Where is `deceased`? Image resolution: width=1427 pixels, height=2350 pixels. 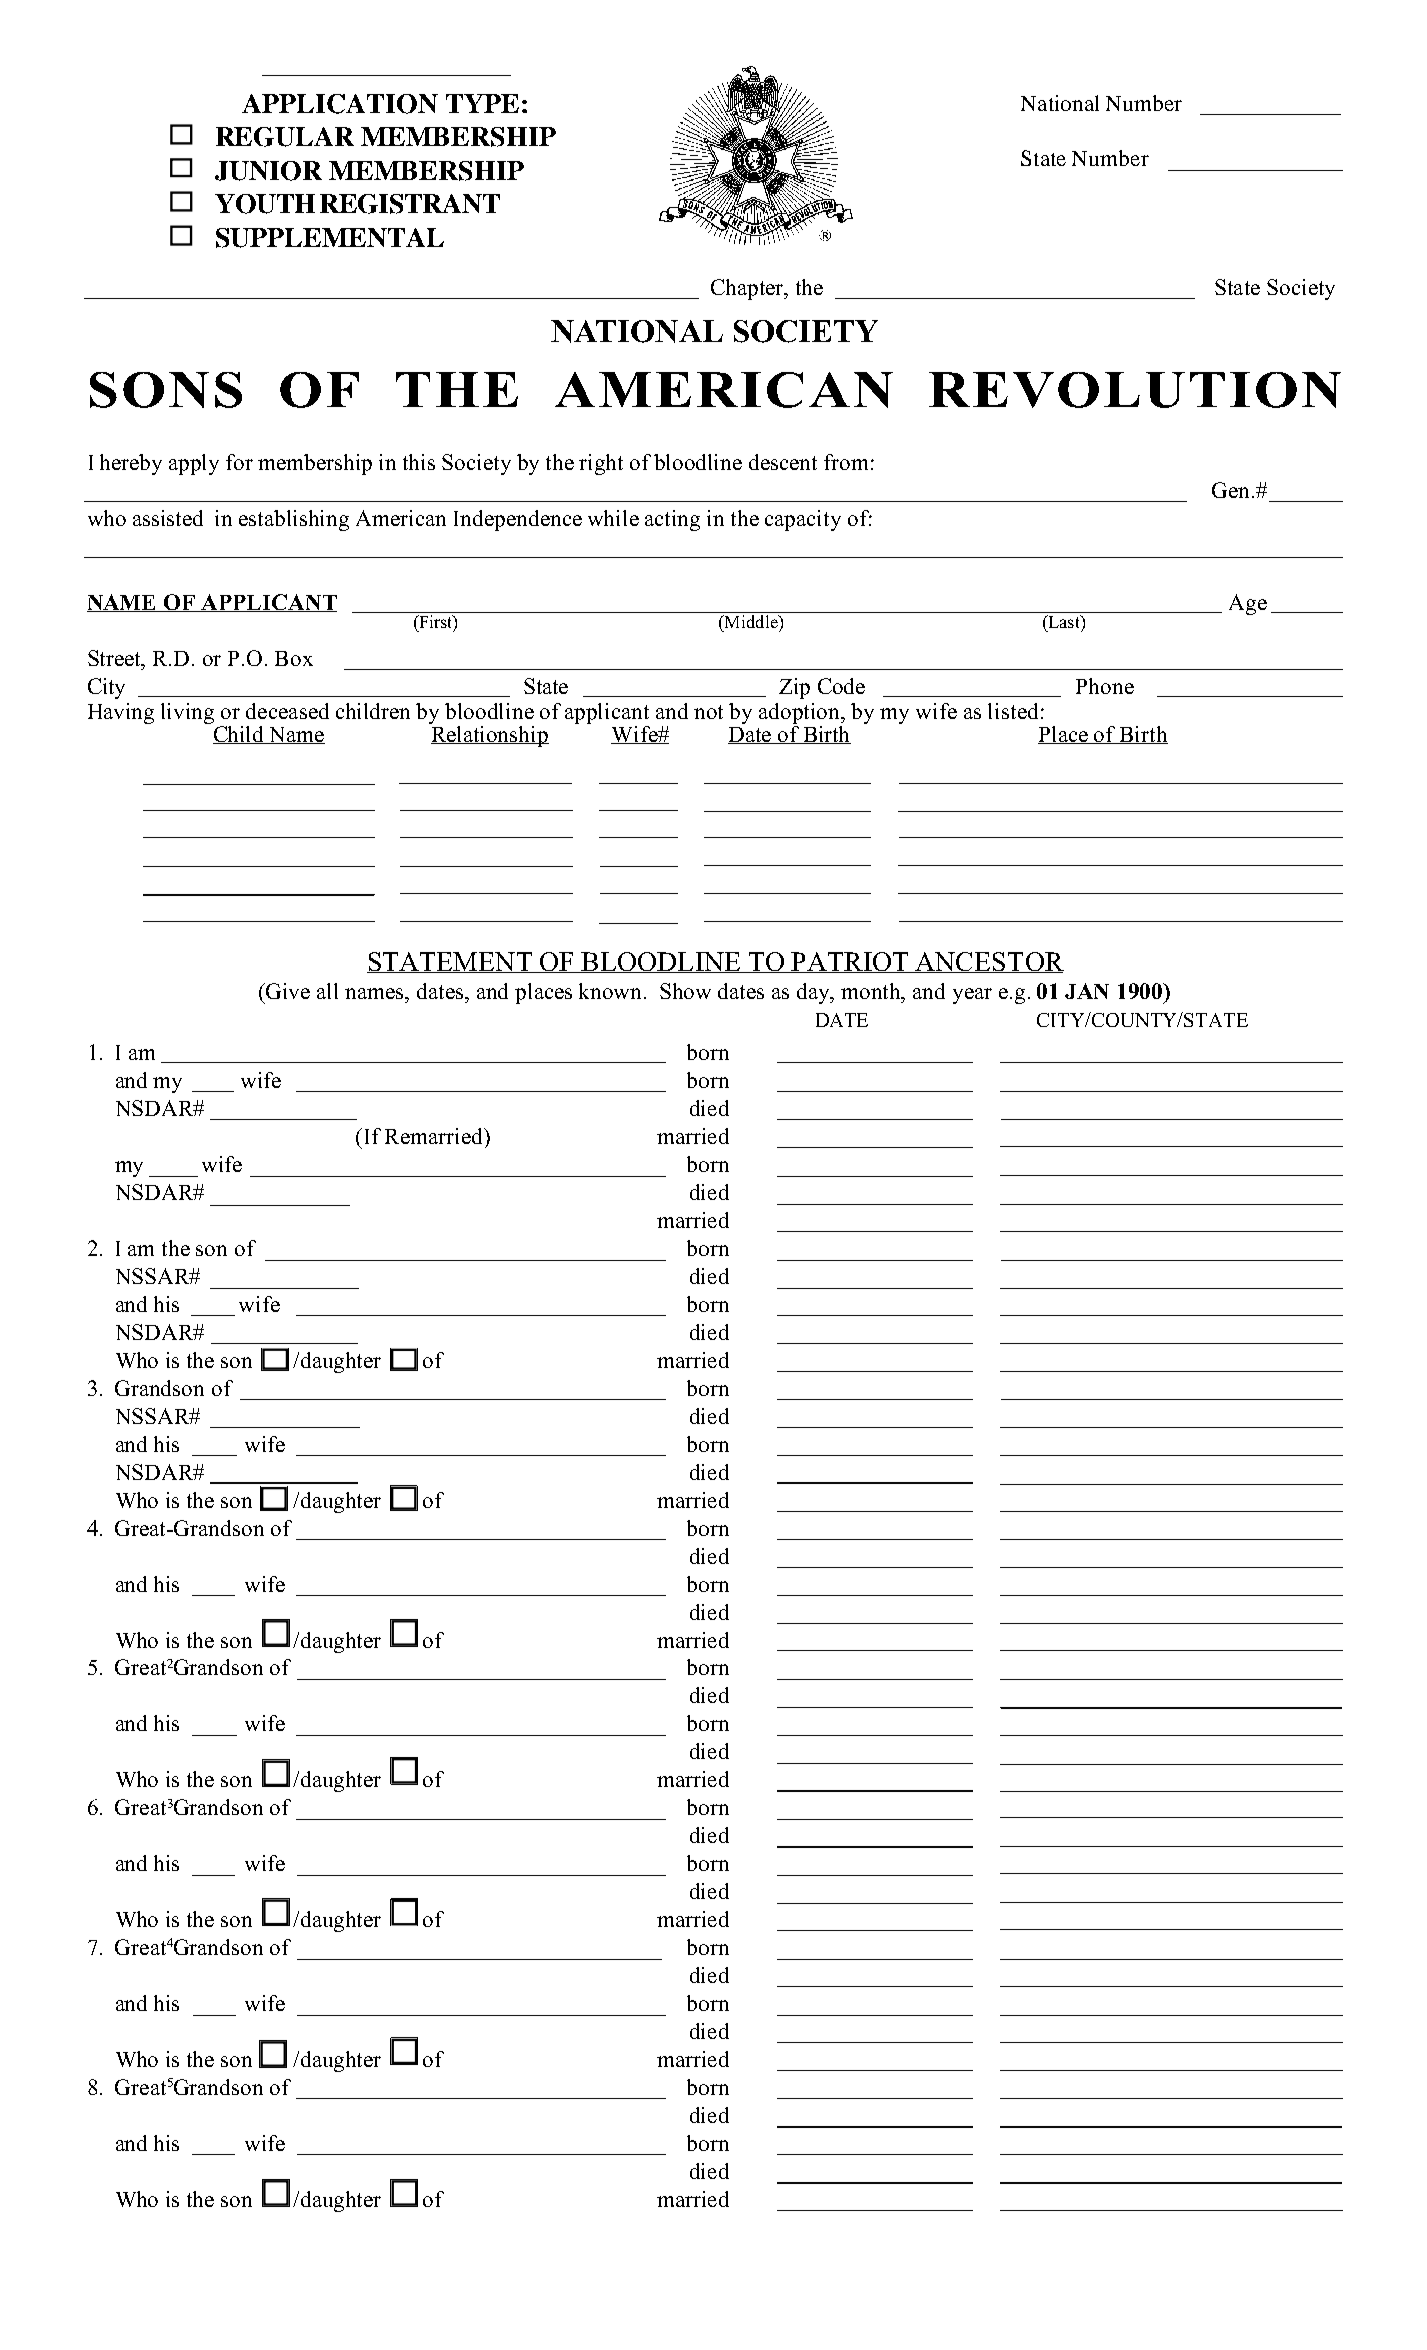
deceased is located at coordinates (287, 711).
